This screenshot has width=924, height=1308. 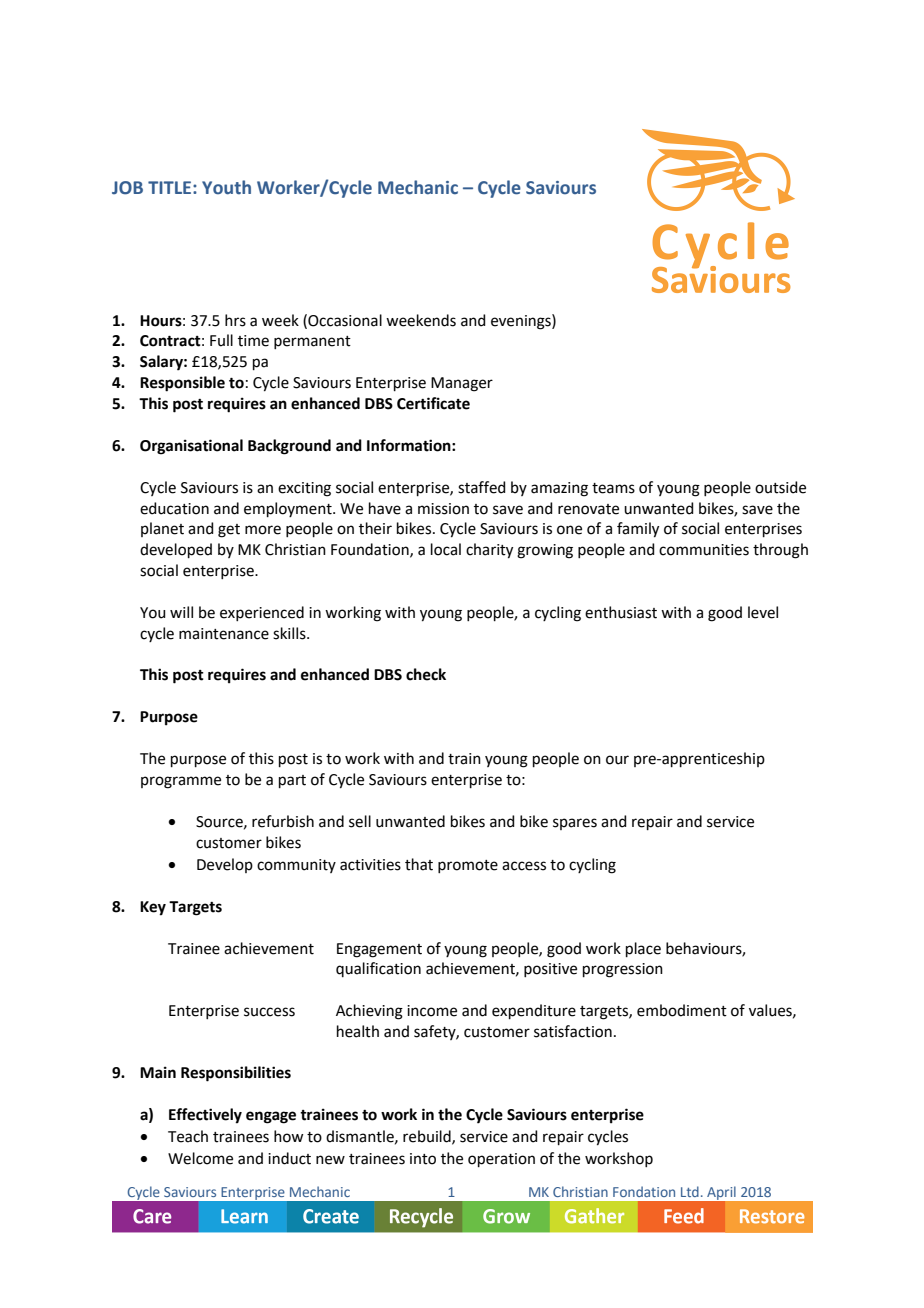 I want to click on permanent, so click(x=312, y=342).
